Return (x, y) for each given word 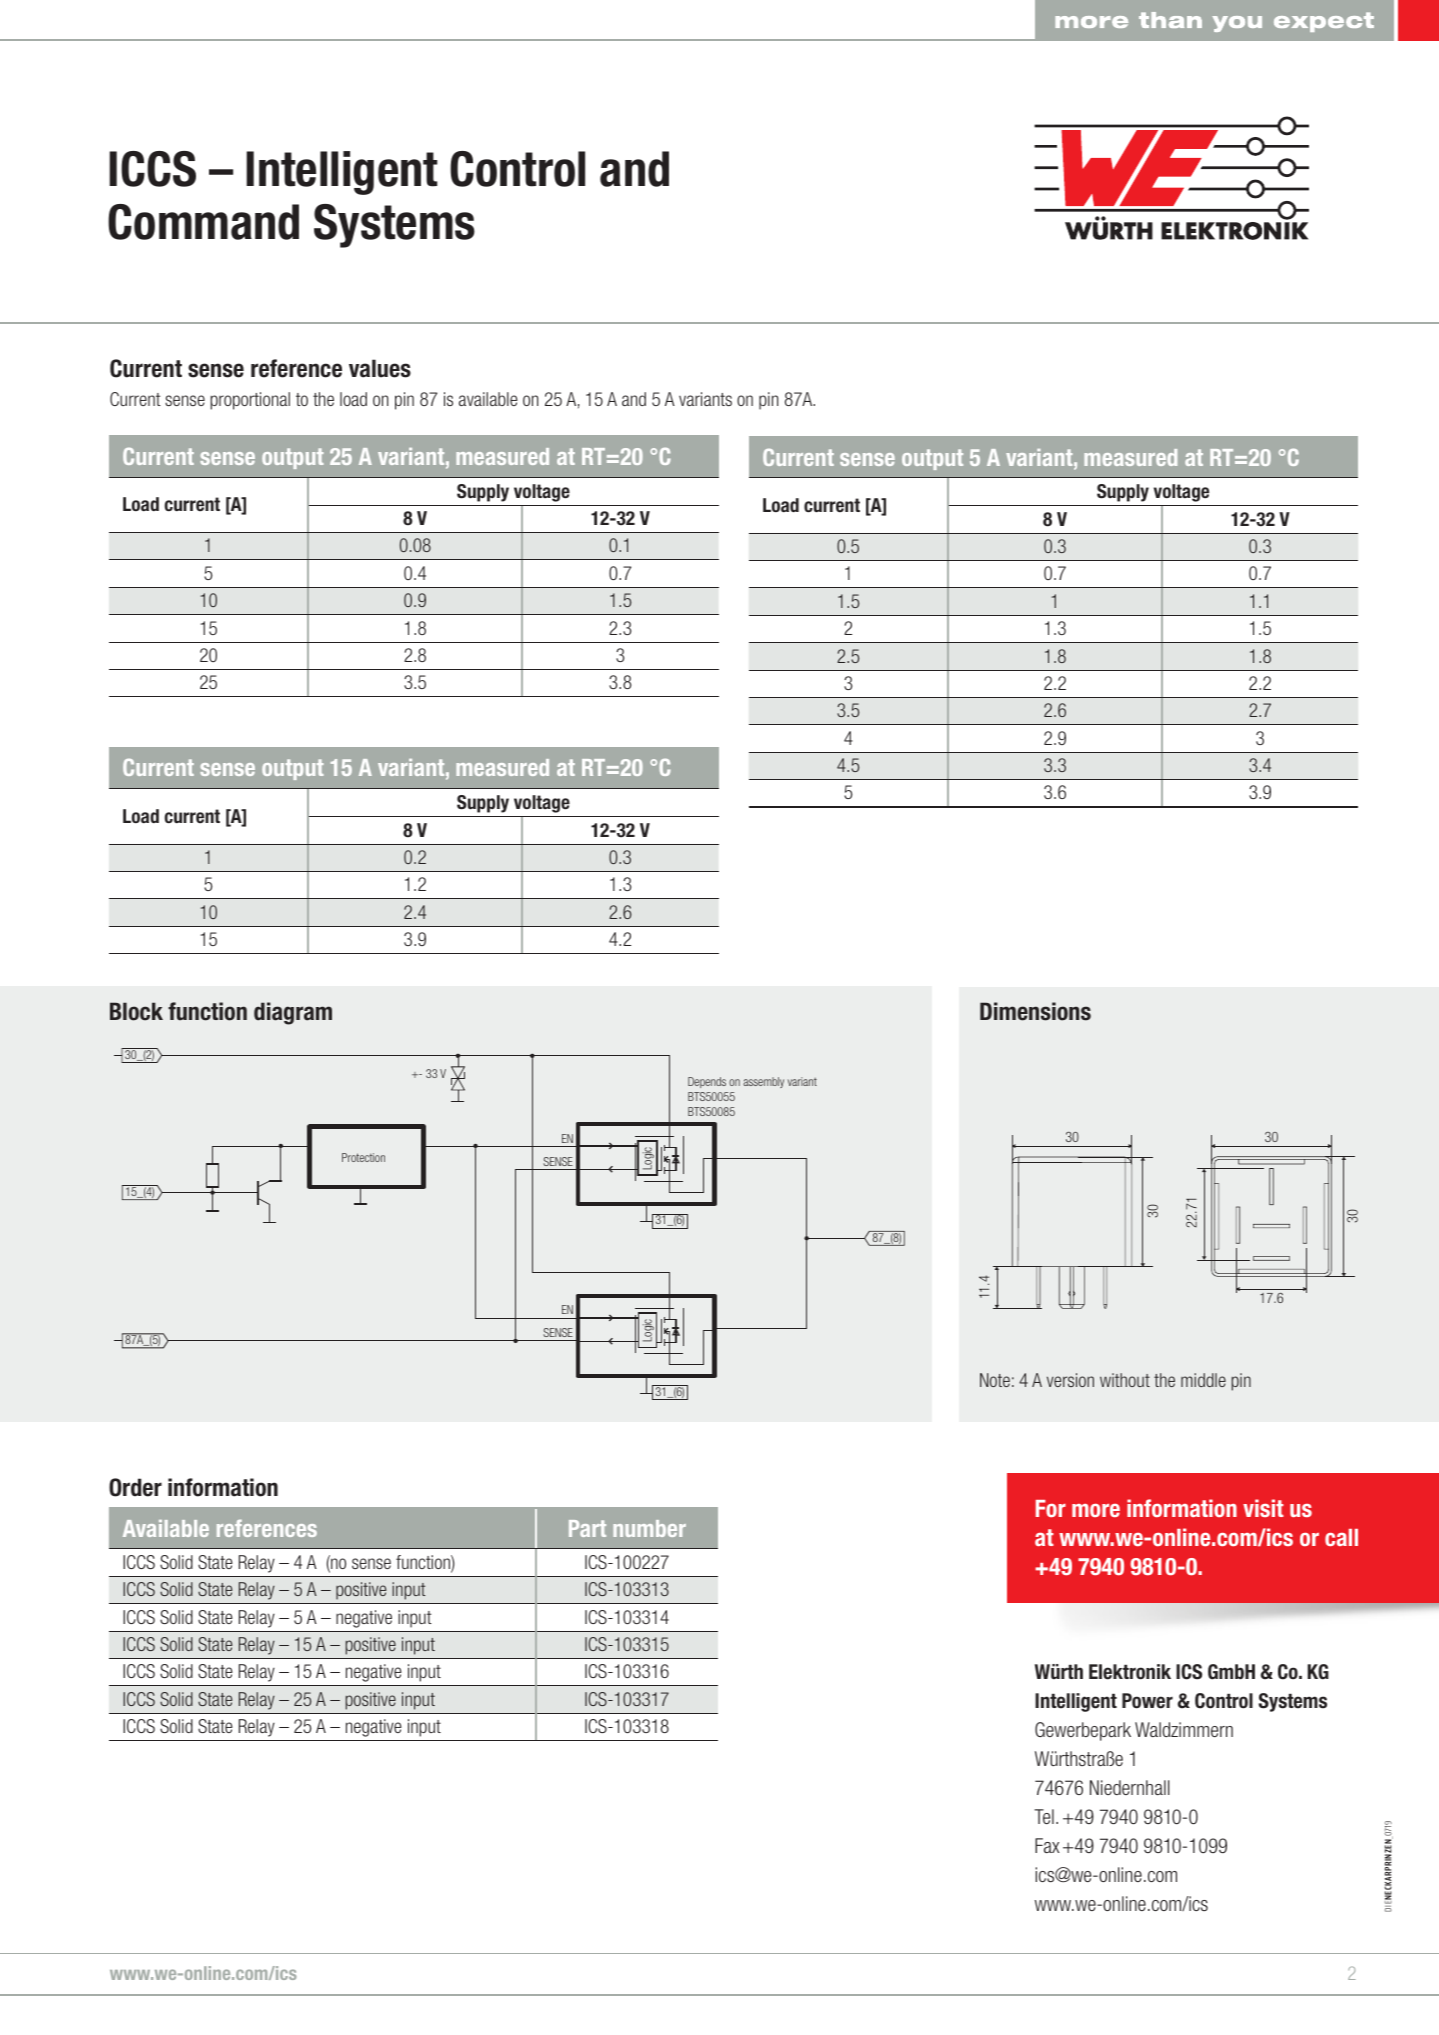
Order (135, 1487)
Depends (707, 1082)
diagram (293, 1013)
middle (1203, 1380)
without (1125, 1380)
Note (995, 1380)
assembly (763, 1082)
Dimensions (1035, 1011)
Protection (363, 1157)
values (380, 368)
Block (136, 1011)
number (649, 1528)
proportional (250, 401)
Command (203, 222)
